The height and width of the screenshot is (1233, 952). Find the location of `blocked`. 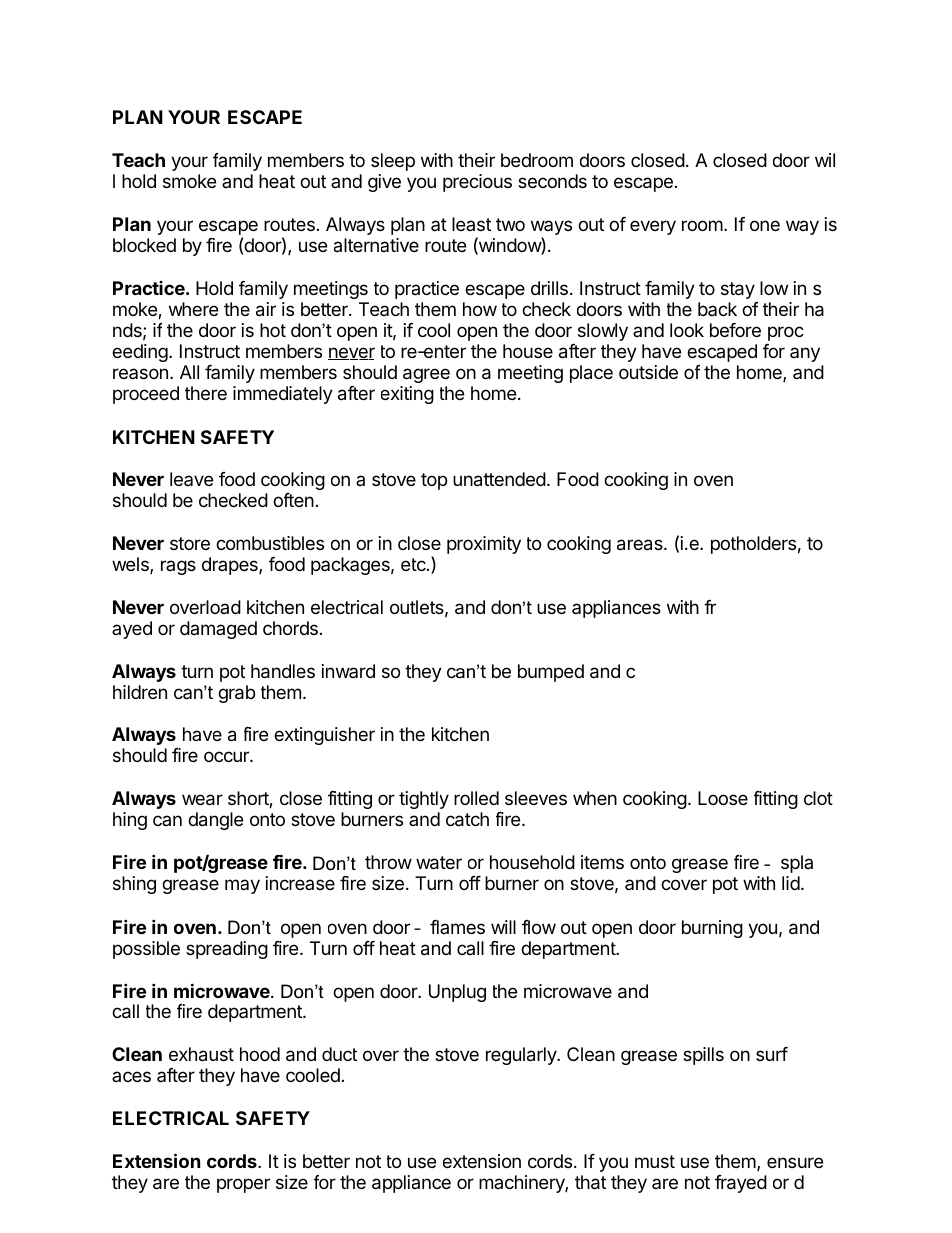

blocked is located at coordinates (144, 245).
